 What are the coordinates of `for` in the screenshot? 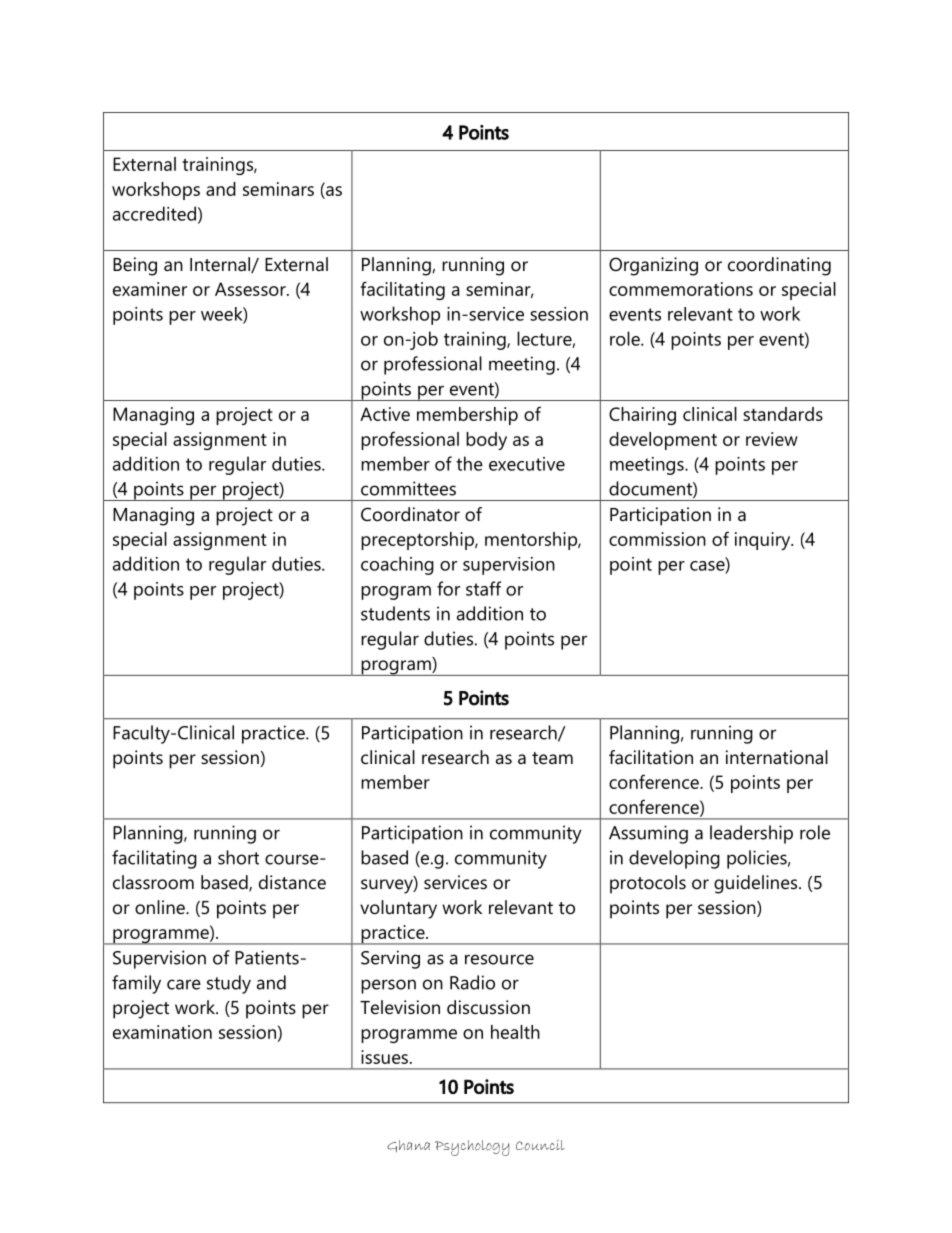 It's located at (448, 588).
